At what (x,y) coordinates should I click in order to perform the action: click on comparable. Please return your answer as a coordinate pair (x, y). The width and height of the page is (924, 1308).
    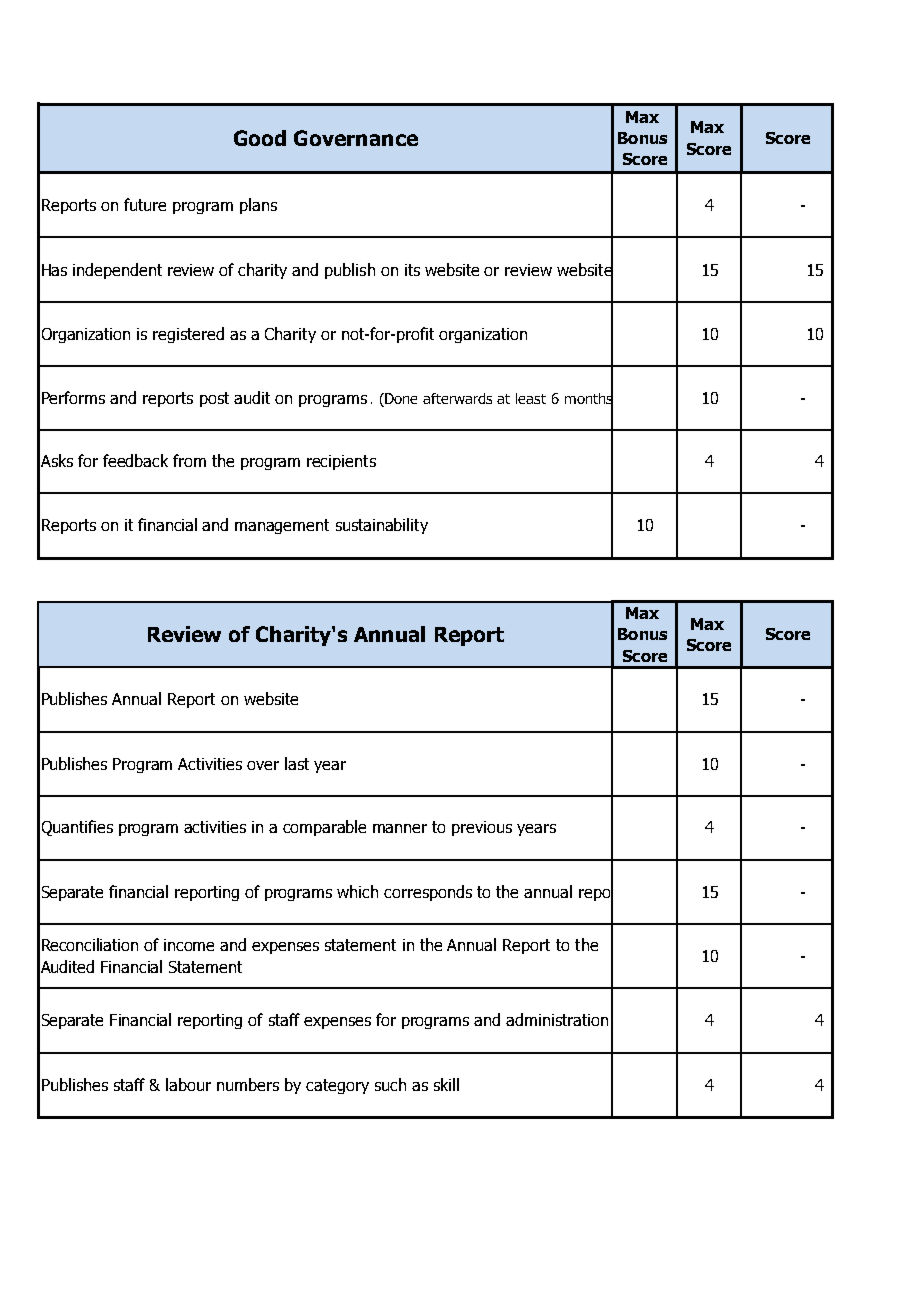
    Looking at the image, I should click on (324, 828).
